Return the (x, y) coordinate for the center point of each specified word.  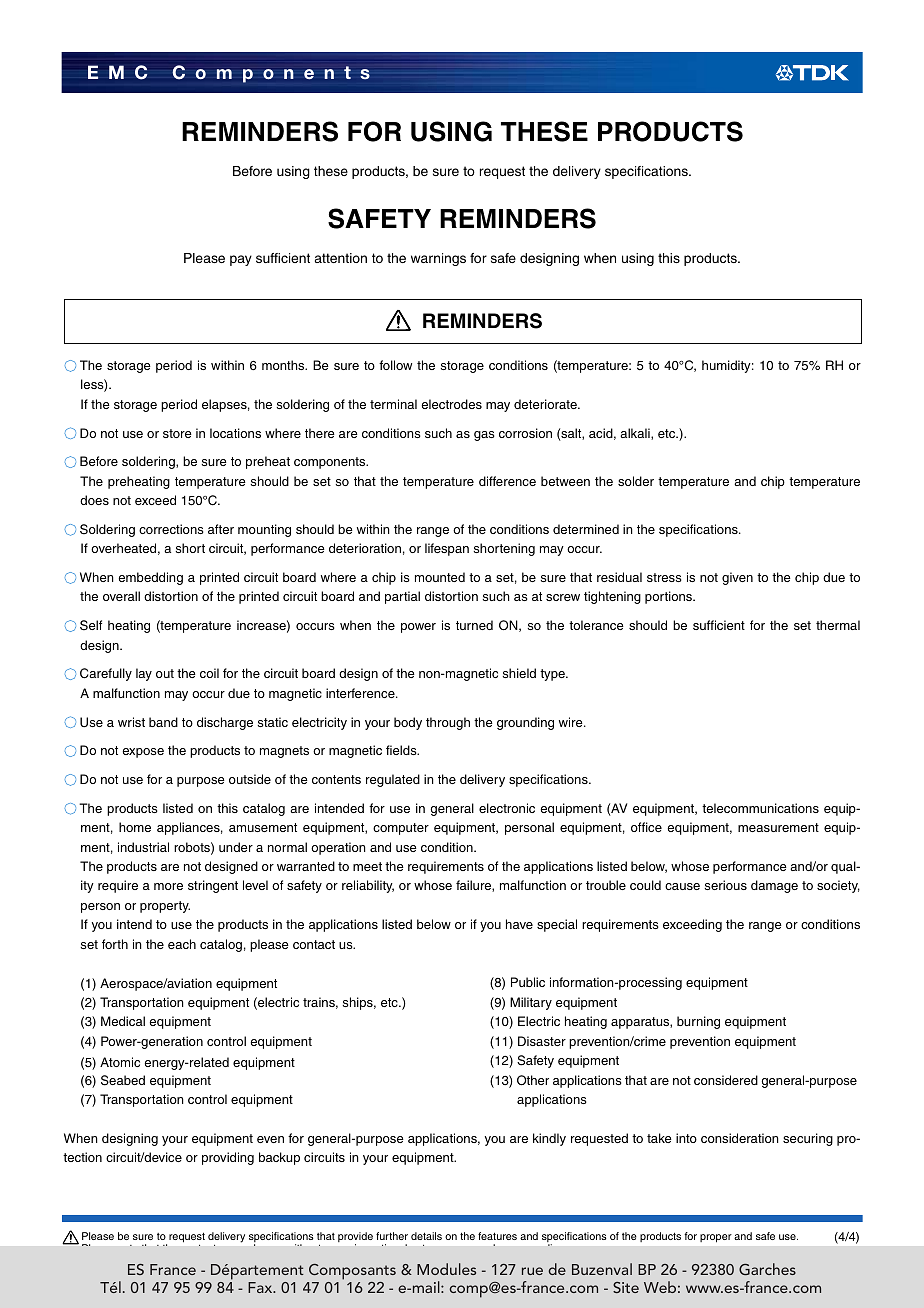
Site (626, 1287)
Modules (446, 1269)
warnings (438, 259)
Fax (261, 1287)
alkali (636, 434)
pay (241, 260)
